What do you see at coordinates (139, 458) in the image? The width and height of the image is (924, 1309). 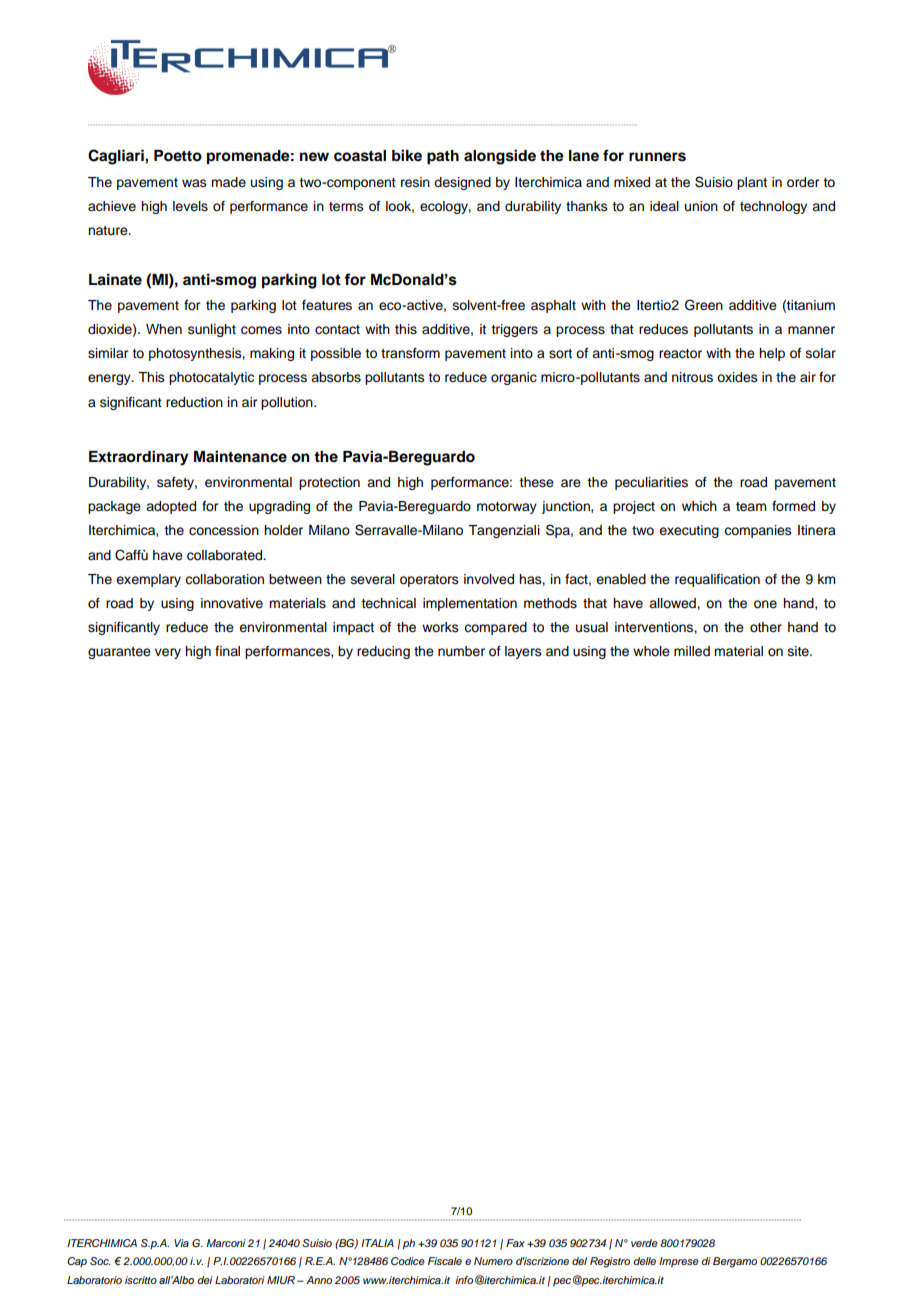 I see `Extraordinary` at bounding box center [139, 458].
